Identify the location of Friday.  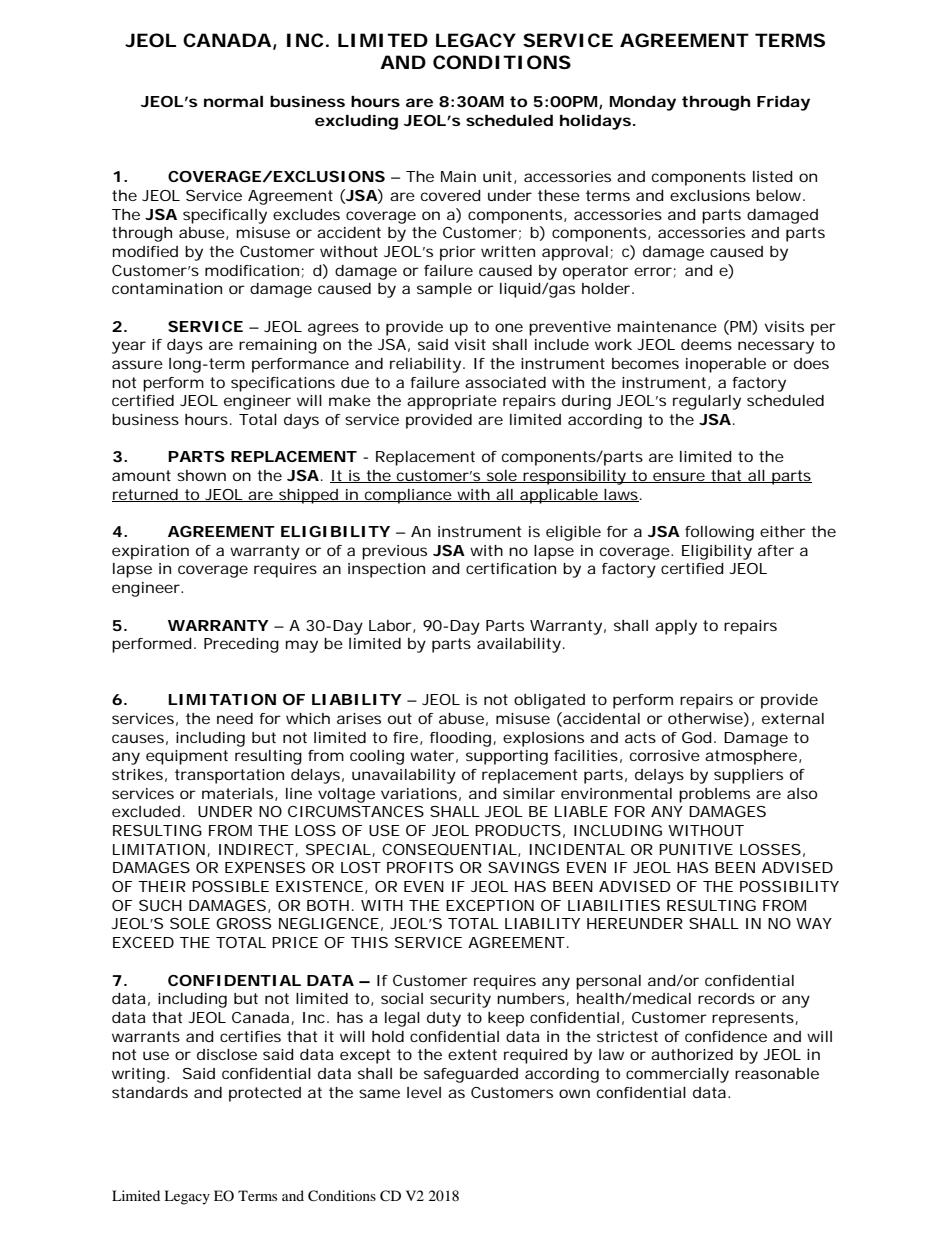
(783, 103).
